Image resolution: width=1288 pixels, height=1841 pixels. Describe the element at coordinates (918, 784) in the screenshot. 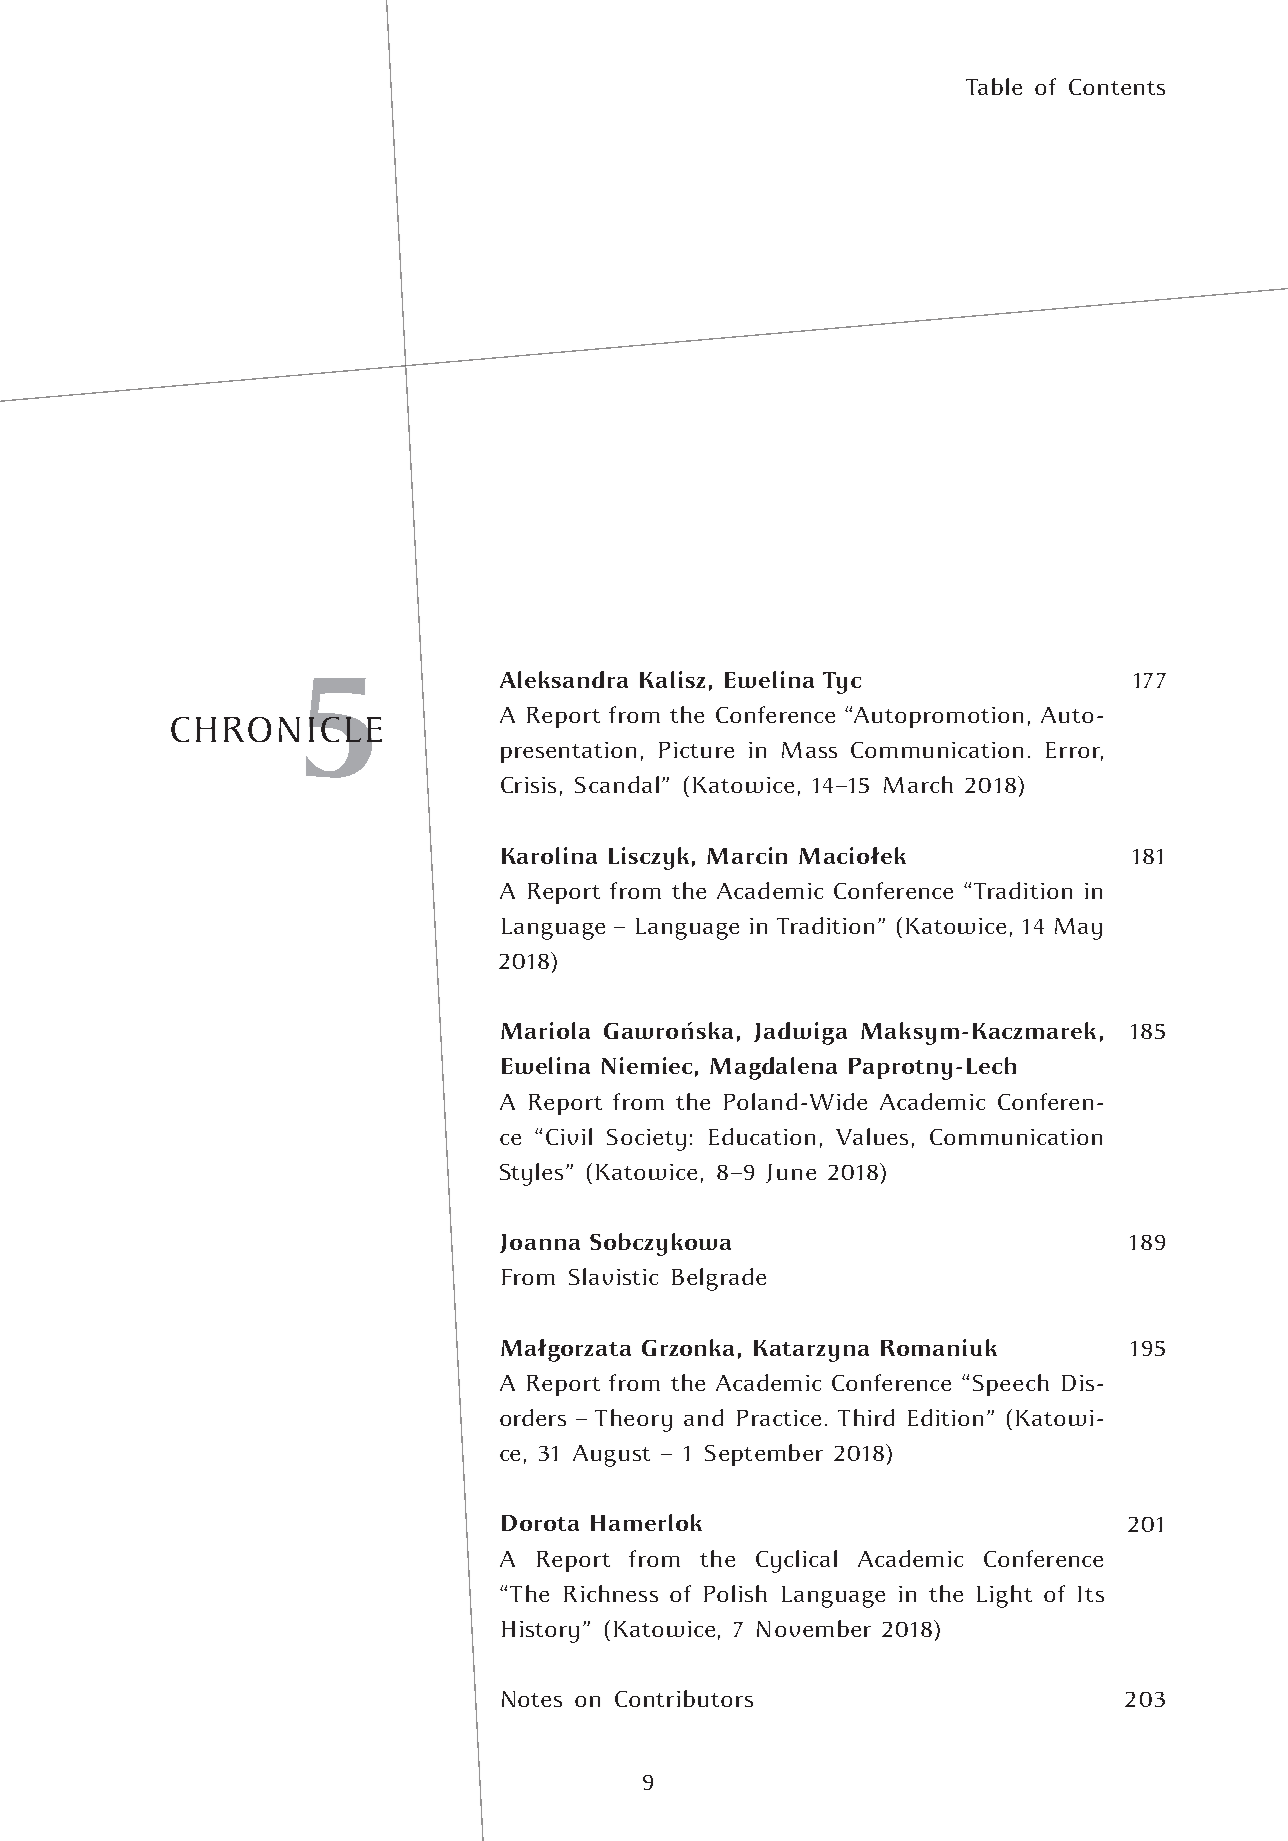

I see `March` at that location.
